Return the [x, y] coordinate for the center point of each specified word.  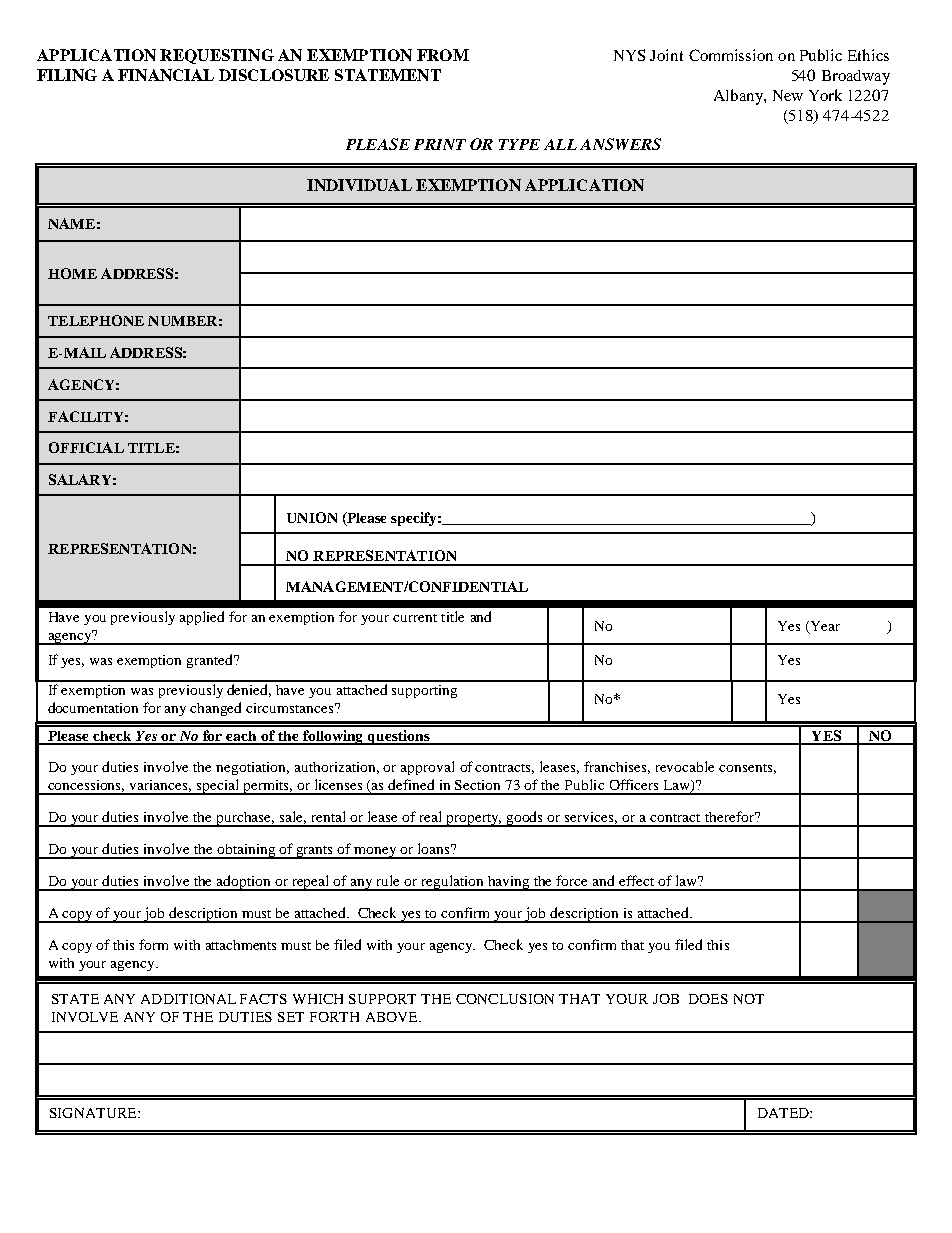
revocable [685, 766]
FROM [443, 55]
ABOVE [393, 1017]
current [415, 618]
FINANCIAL [166, 75]
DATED [784, 1113]
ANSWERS [620, 144]
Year [824, 627]
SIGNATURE [94, 1113]
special [217, 787]
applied [202, 618]
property [473, 820]
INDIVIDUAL [359, 185]
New [788, 95]
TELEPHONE [96, 320]
